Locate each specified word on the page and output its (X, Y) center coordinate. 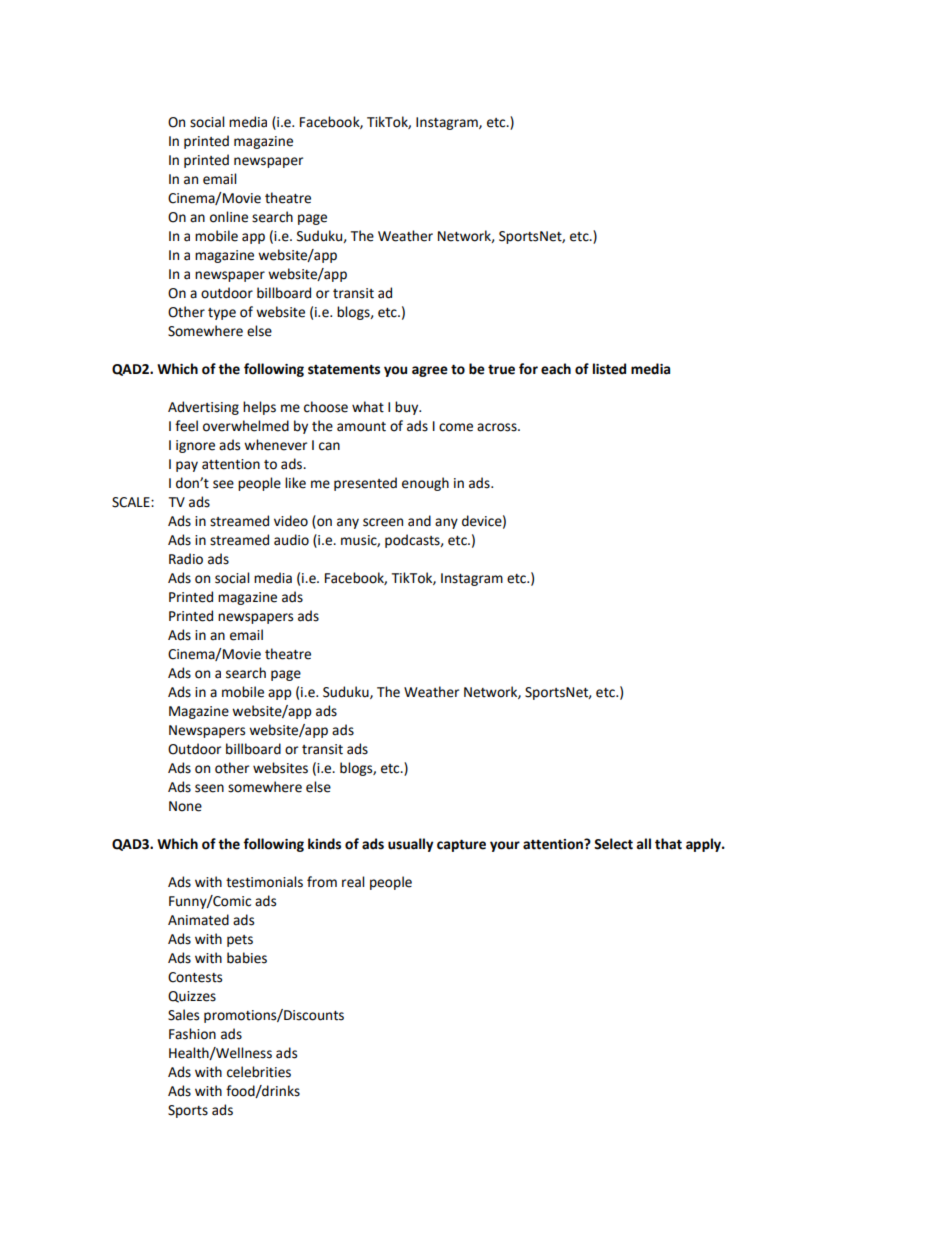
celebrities (259, 1072)
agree (430, 371)
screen (383, 522)
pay (187, 466)
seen (209, 788)
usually (410, 845)
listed (609, 369)
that (668, 844)
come (456, 427)
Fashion (192, 1034)
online (229, 217)
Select (613, 844)
